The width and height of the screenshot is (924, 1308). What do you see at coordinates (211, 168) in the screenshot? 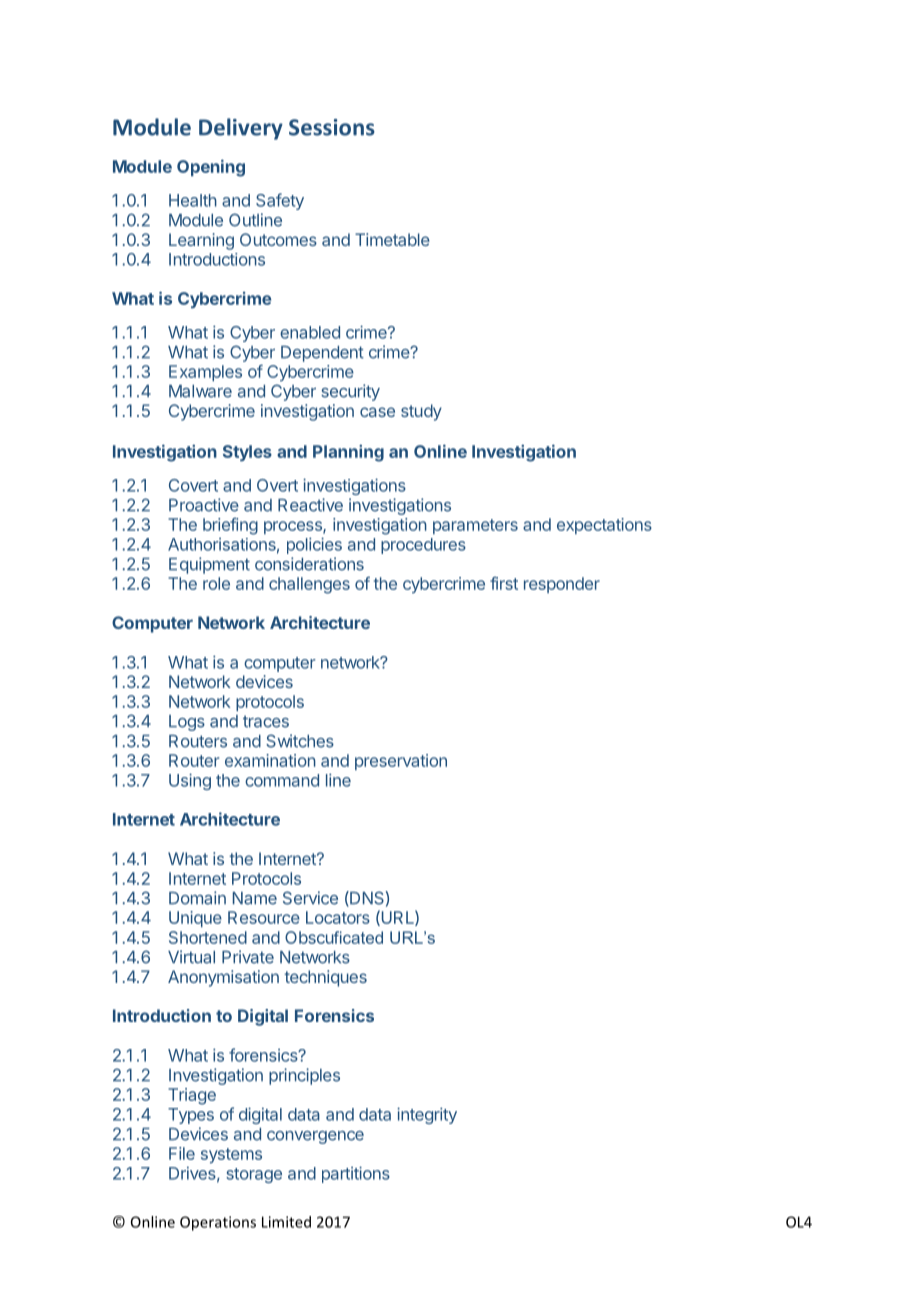
I see `Opening` at bounding box center [211, 168].
